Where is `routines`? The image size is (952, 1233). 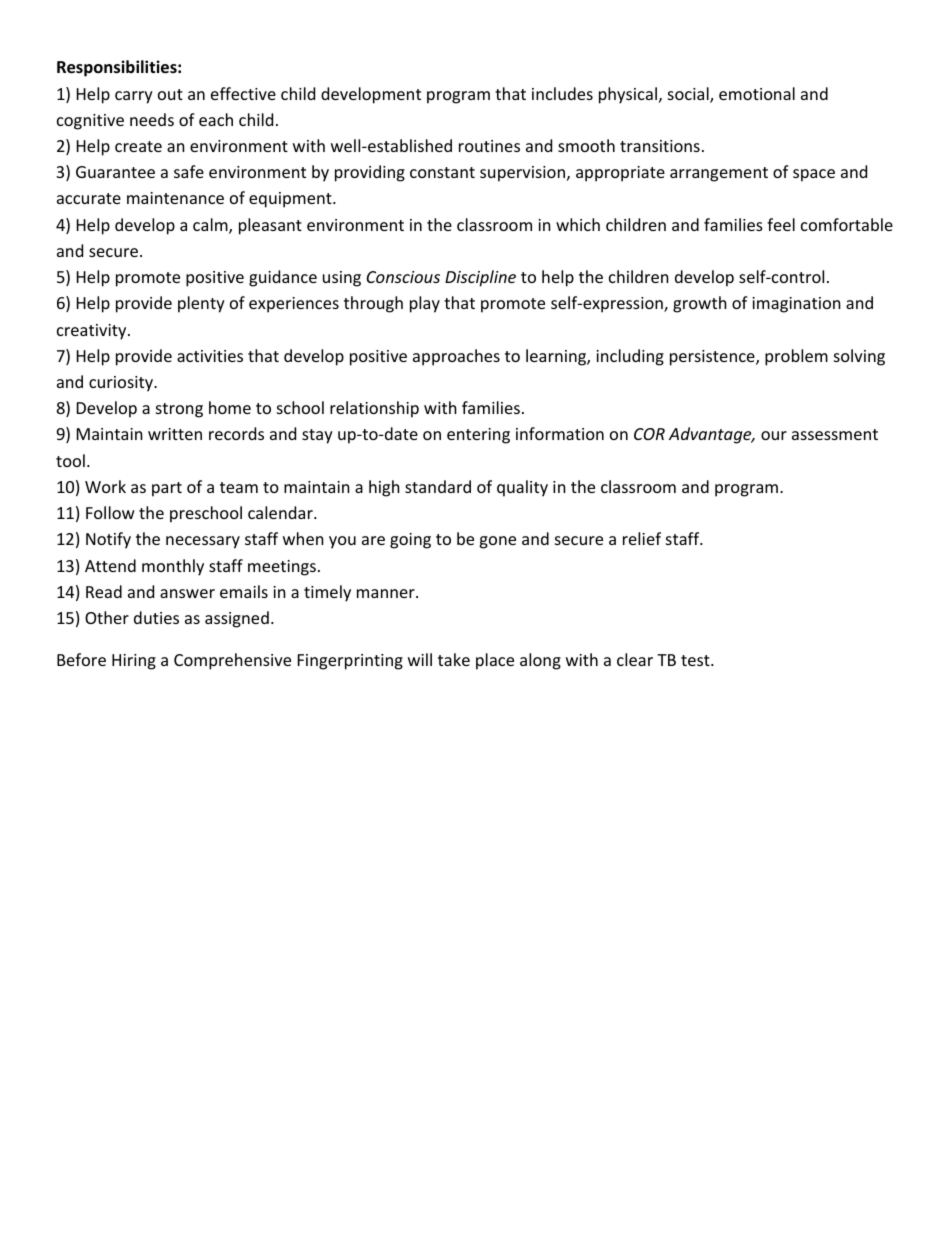
routines is located at coordinates (489, 146).
